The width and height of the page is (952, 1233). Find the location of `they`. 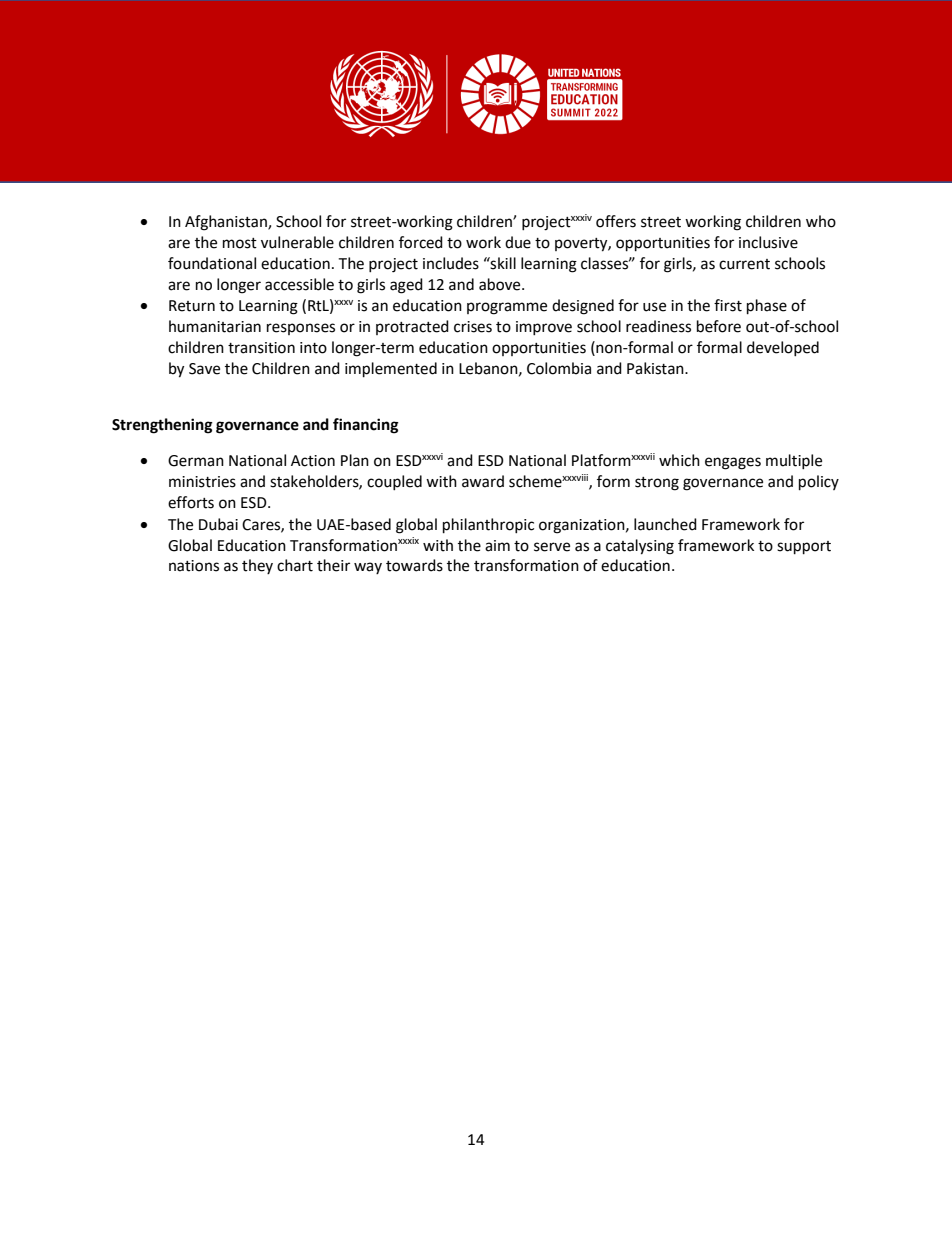

they is located at coordinates (257, 566).
